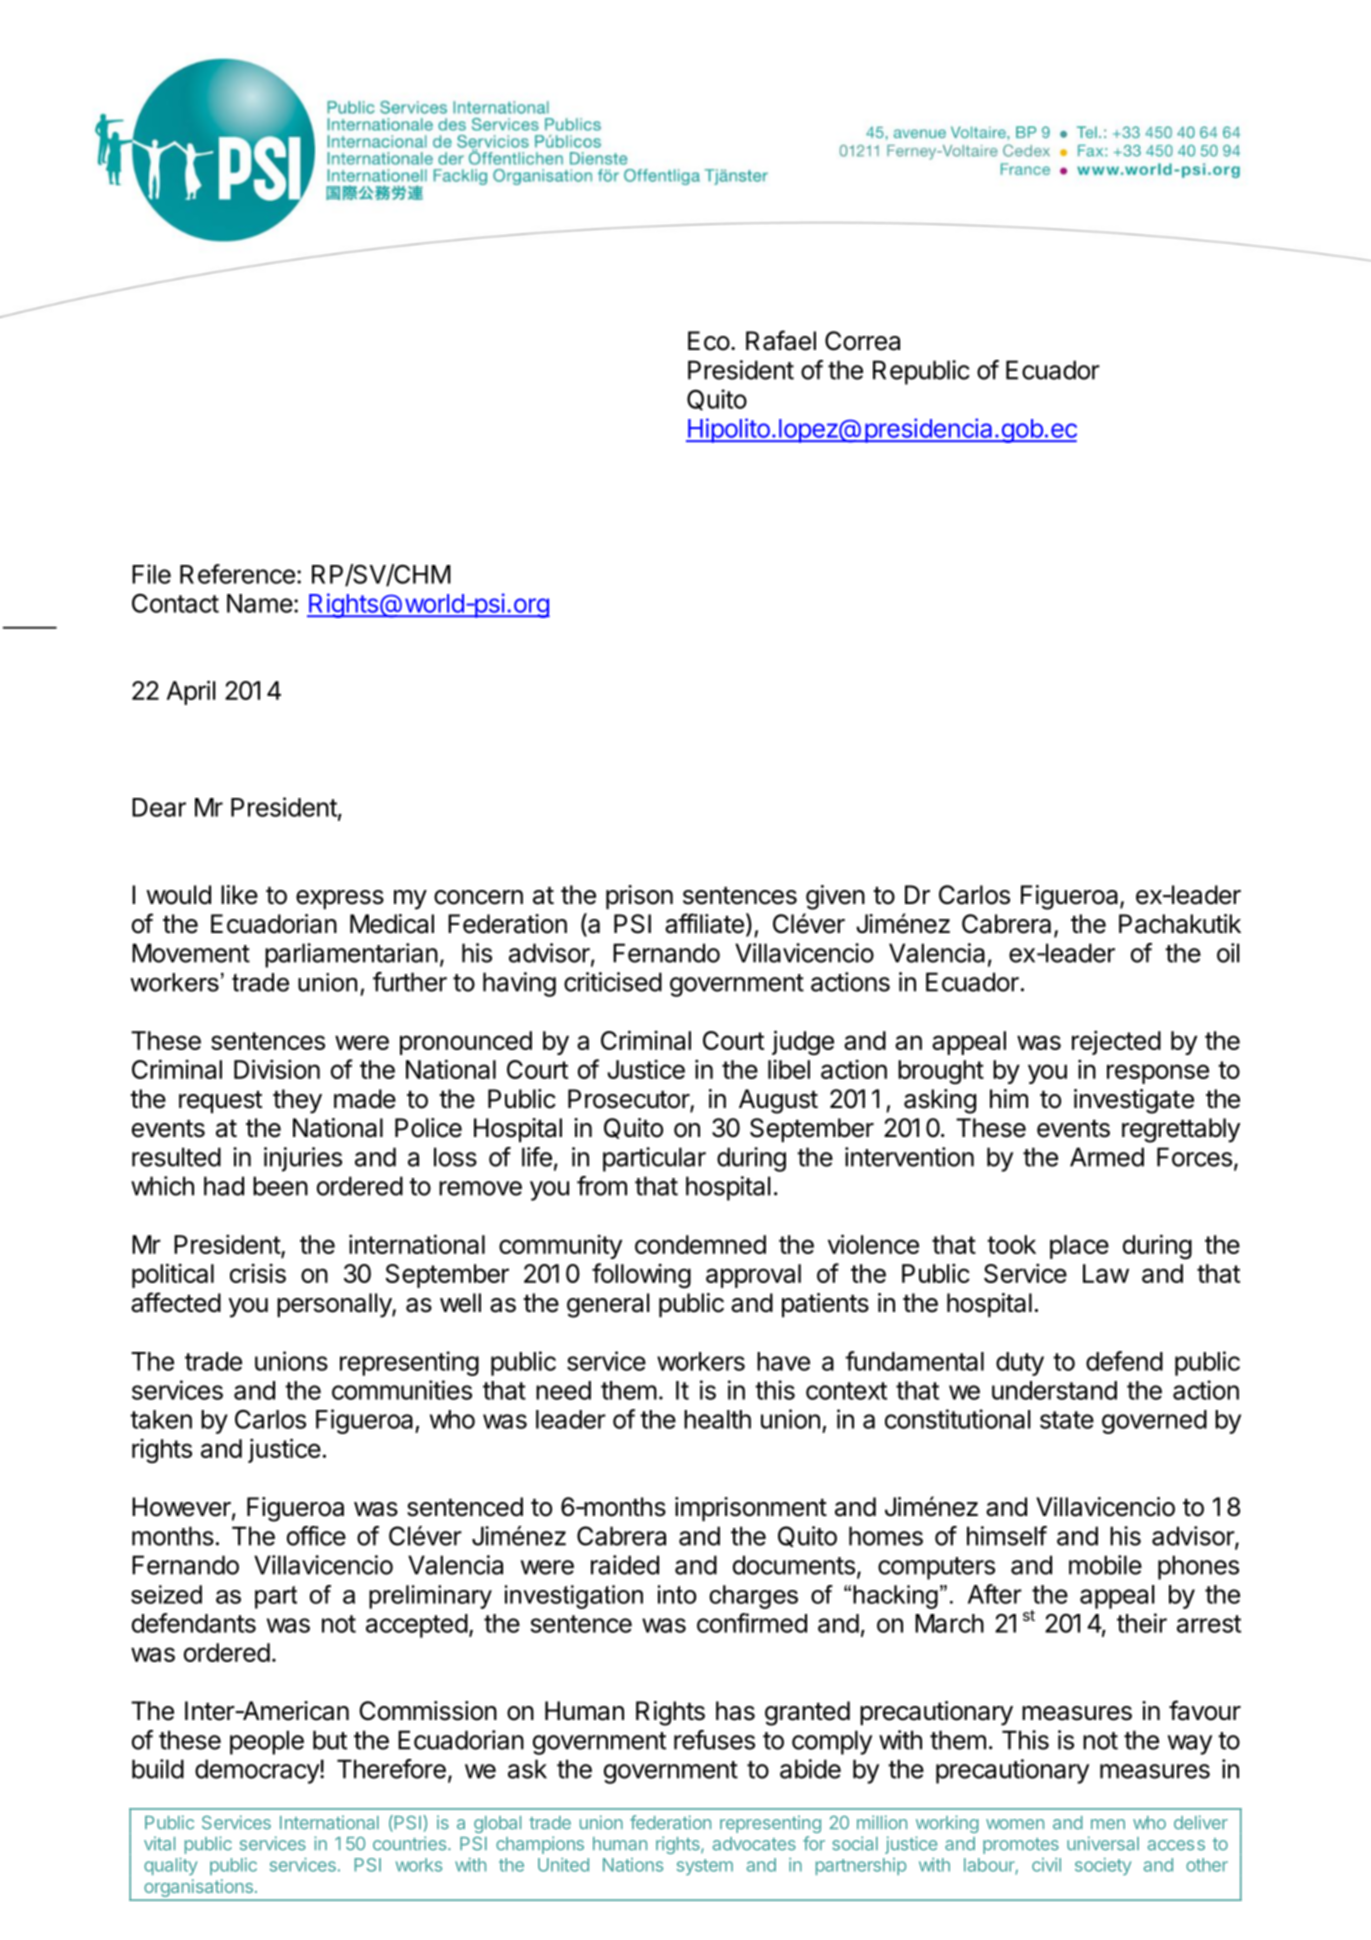  Describe the element at coordinates (1103, 1843) in the screenshot. I see `universal` at that location.
